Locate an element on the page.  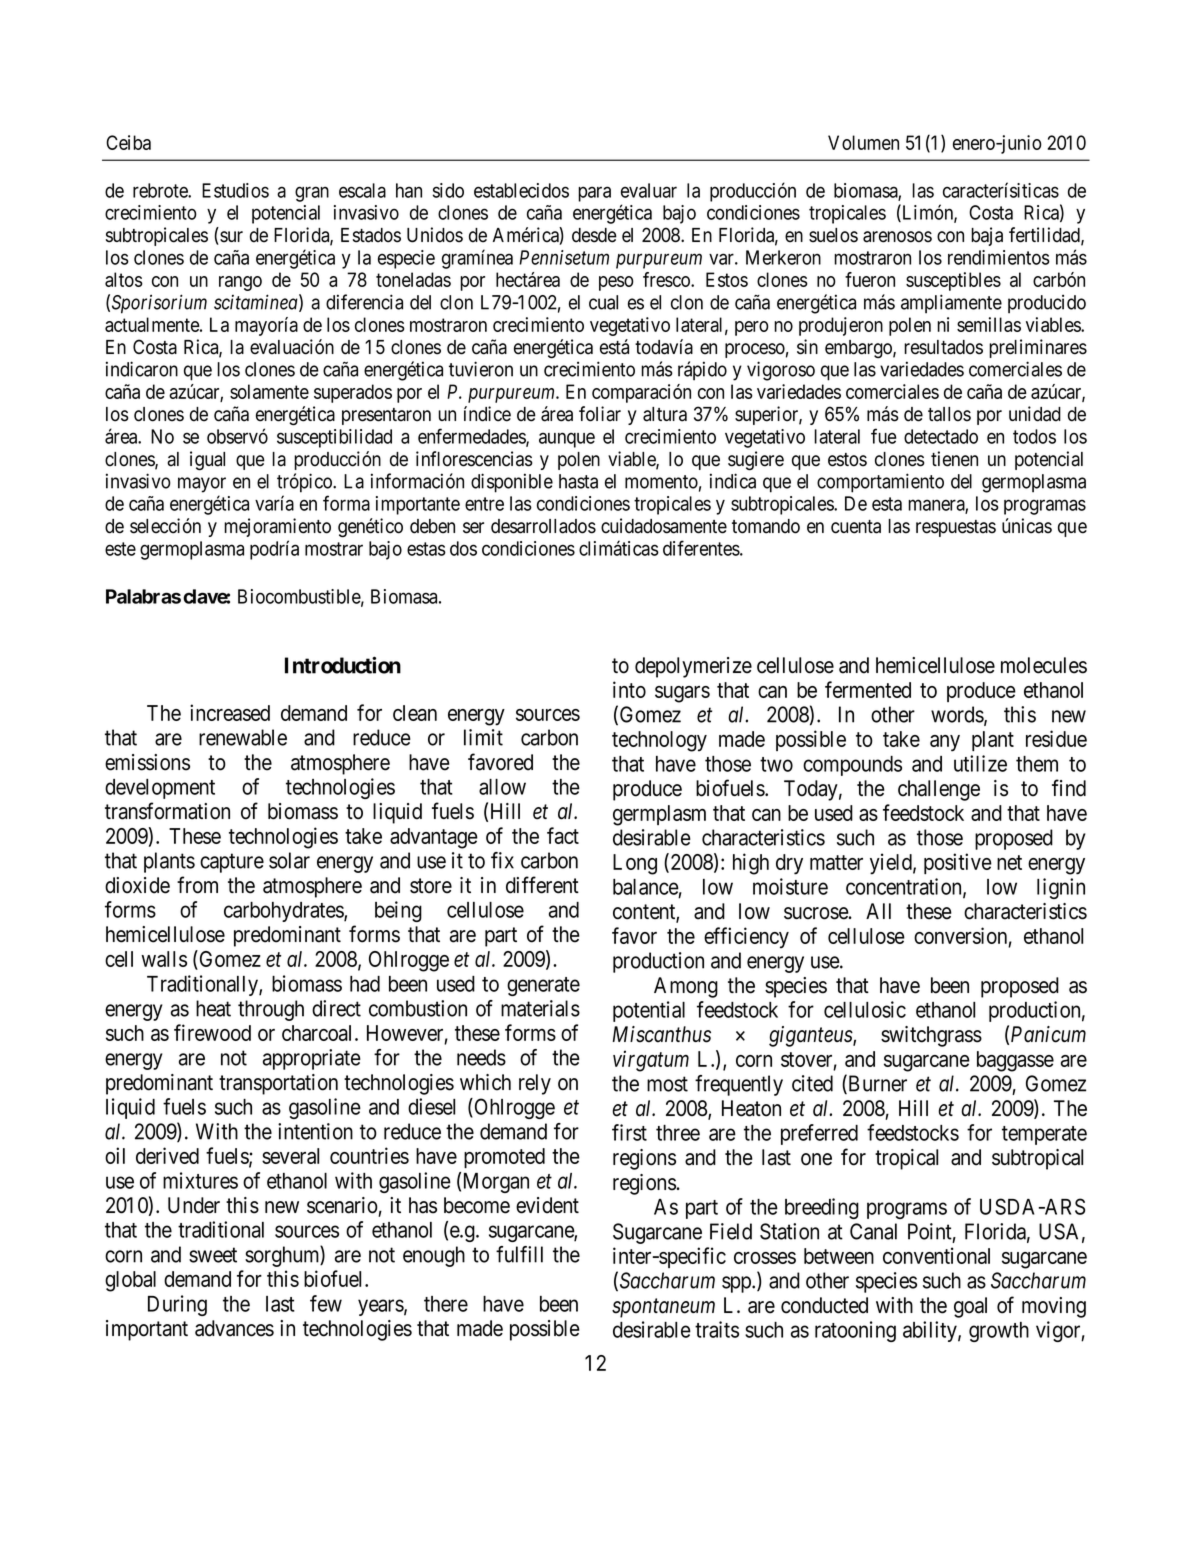
gran is located at coordinates (312, 194).
